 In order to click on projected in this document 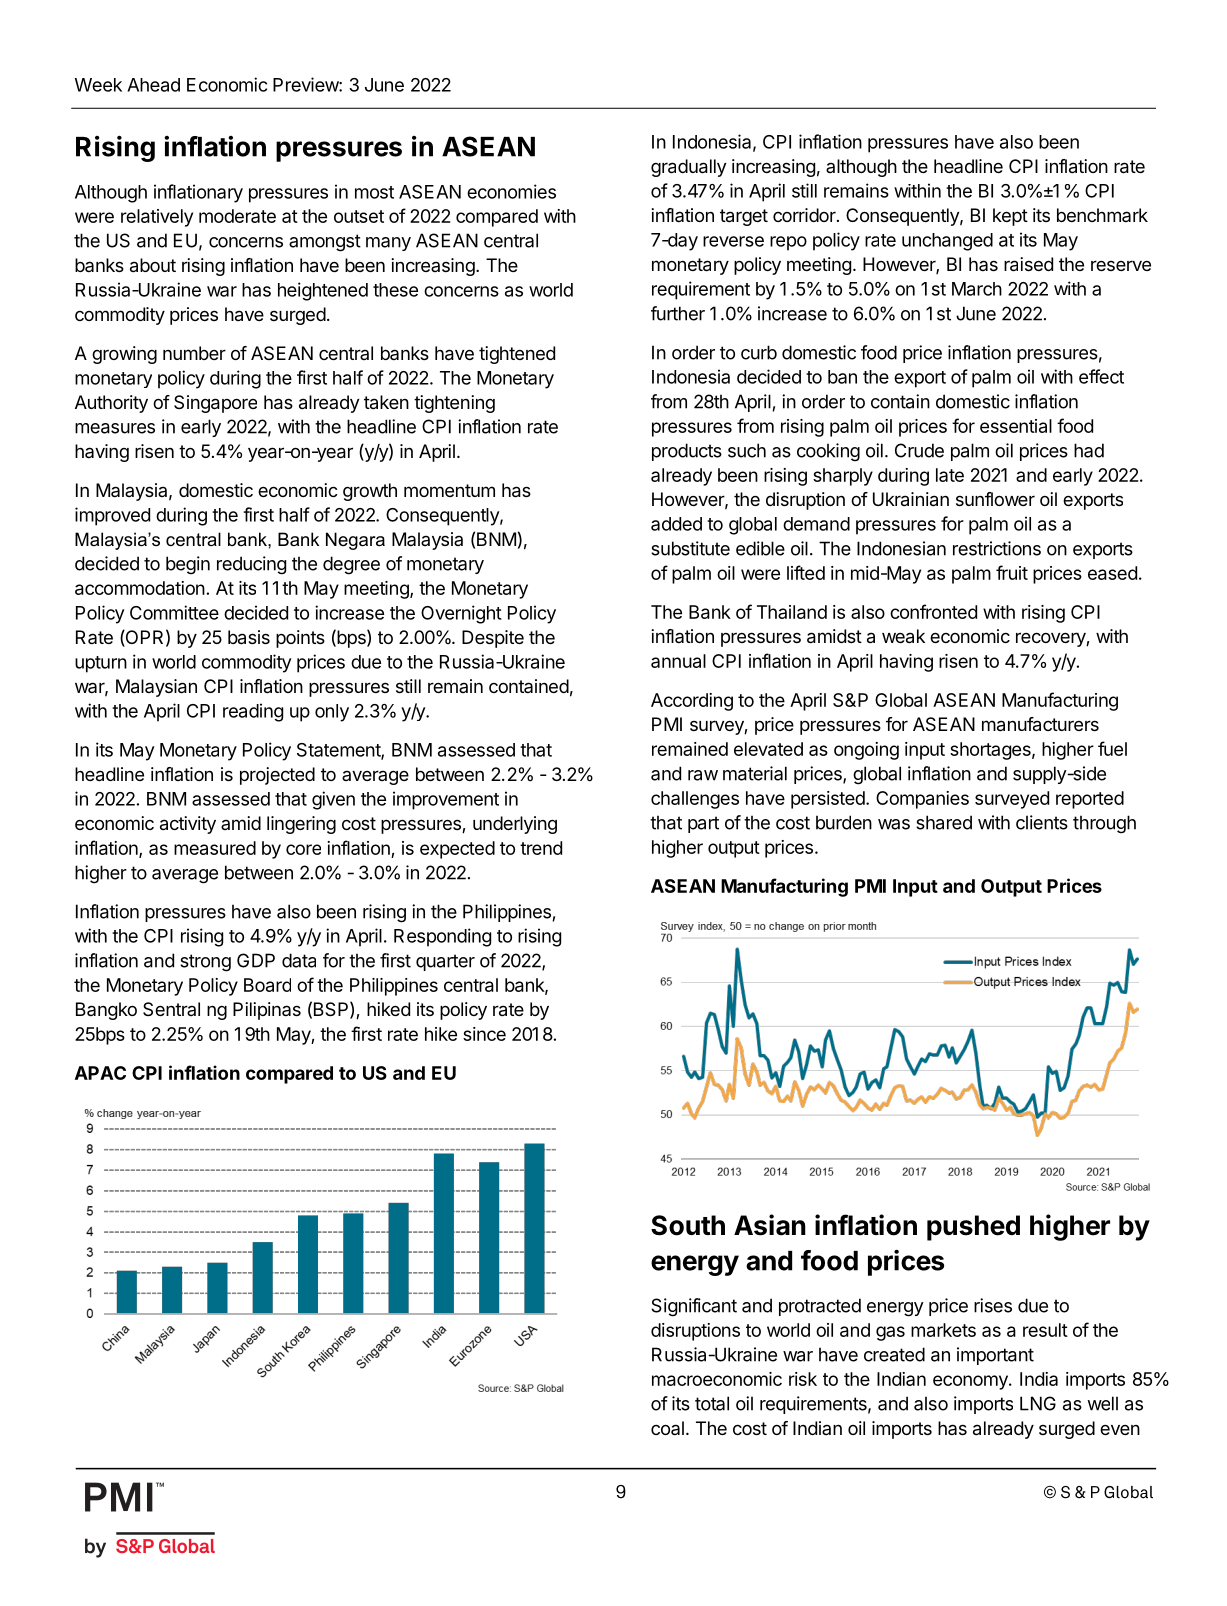, I will do `click(277, 776)`.
